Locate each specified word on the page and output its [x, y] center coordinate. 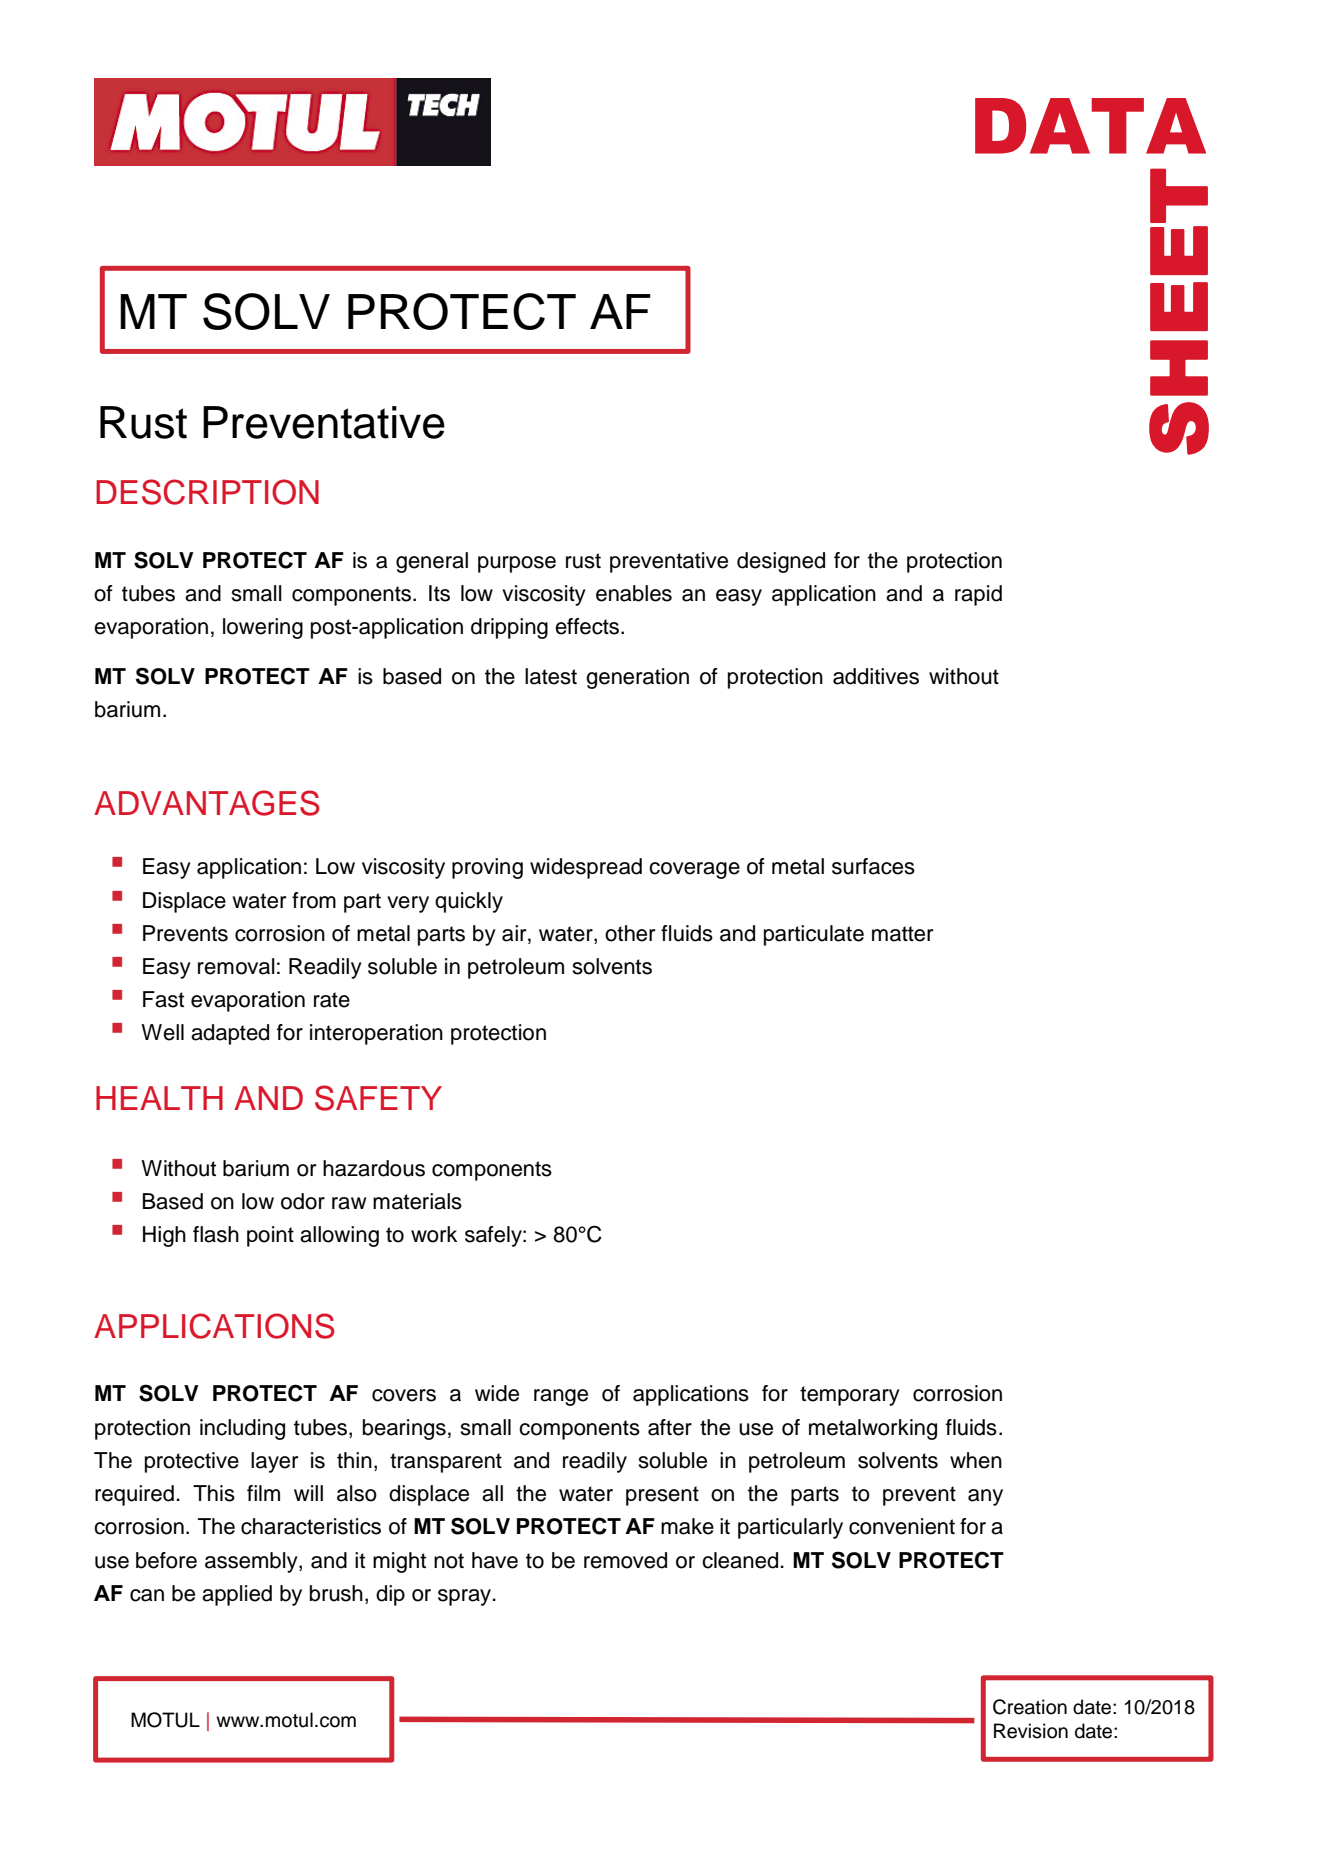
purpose [517, 564]
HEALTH [159, 1098]
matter [902, 934]
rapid [978, 595]
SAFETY [378, 1098]
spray [466, 1597]
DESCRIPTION [207, 492]
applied [237, 1595]
